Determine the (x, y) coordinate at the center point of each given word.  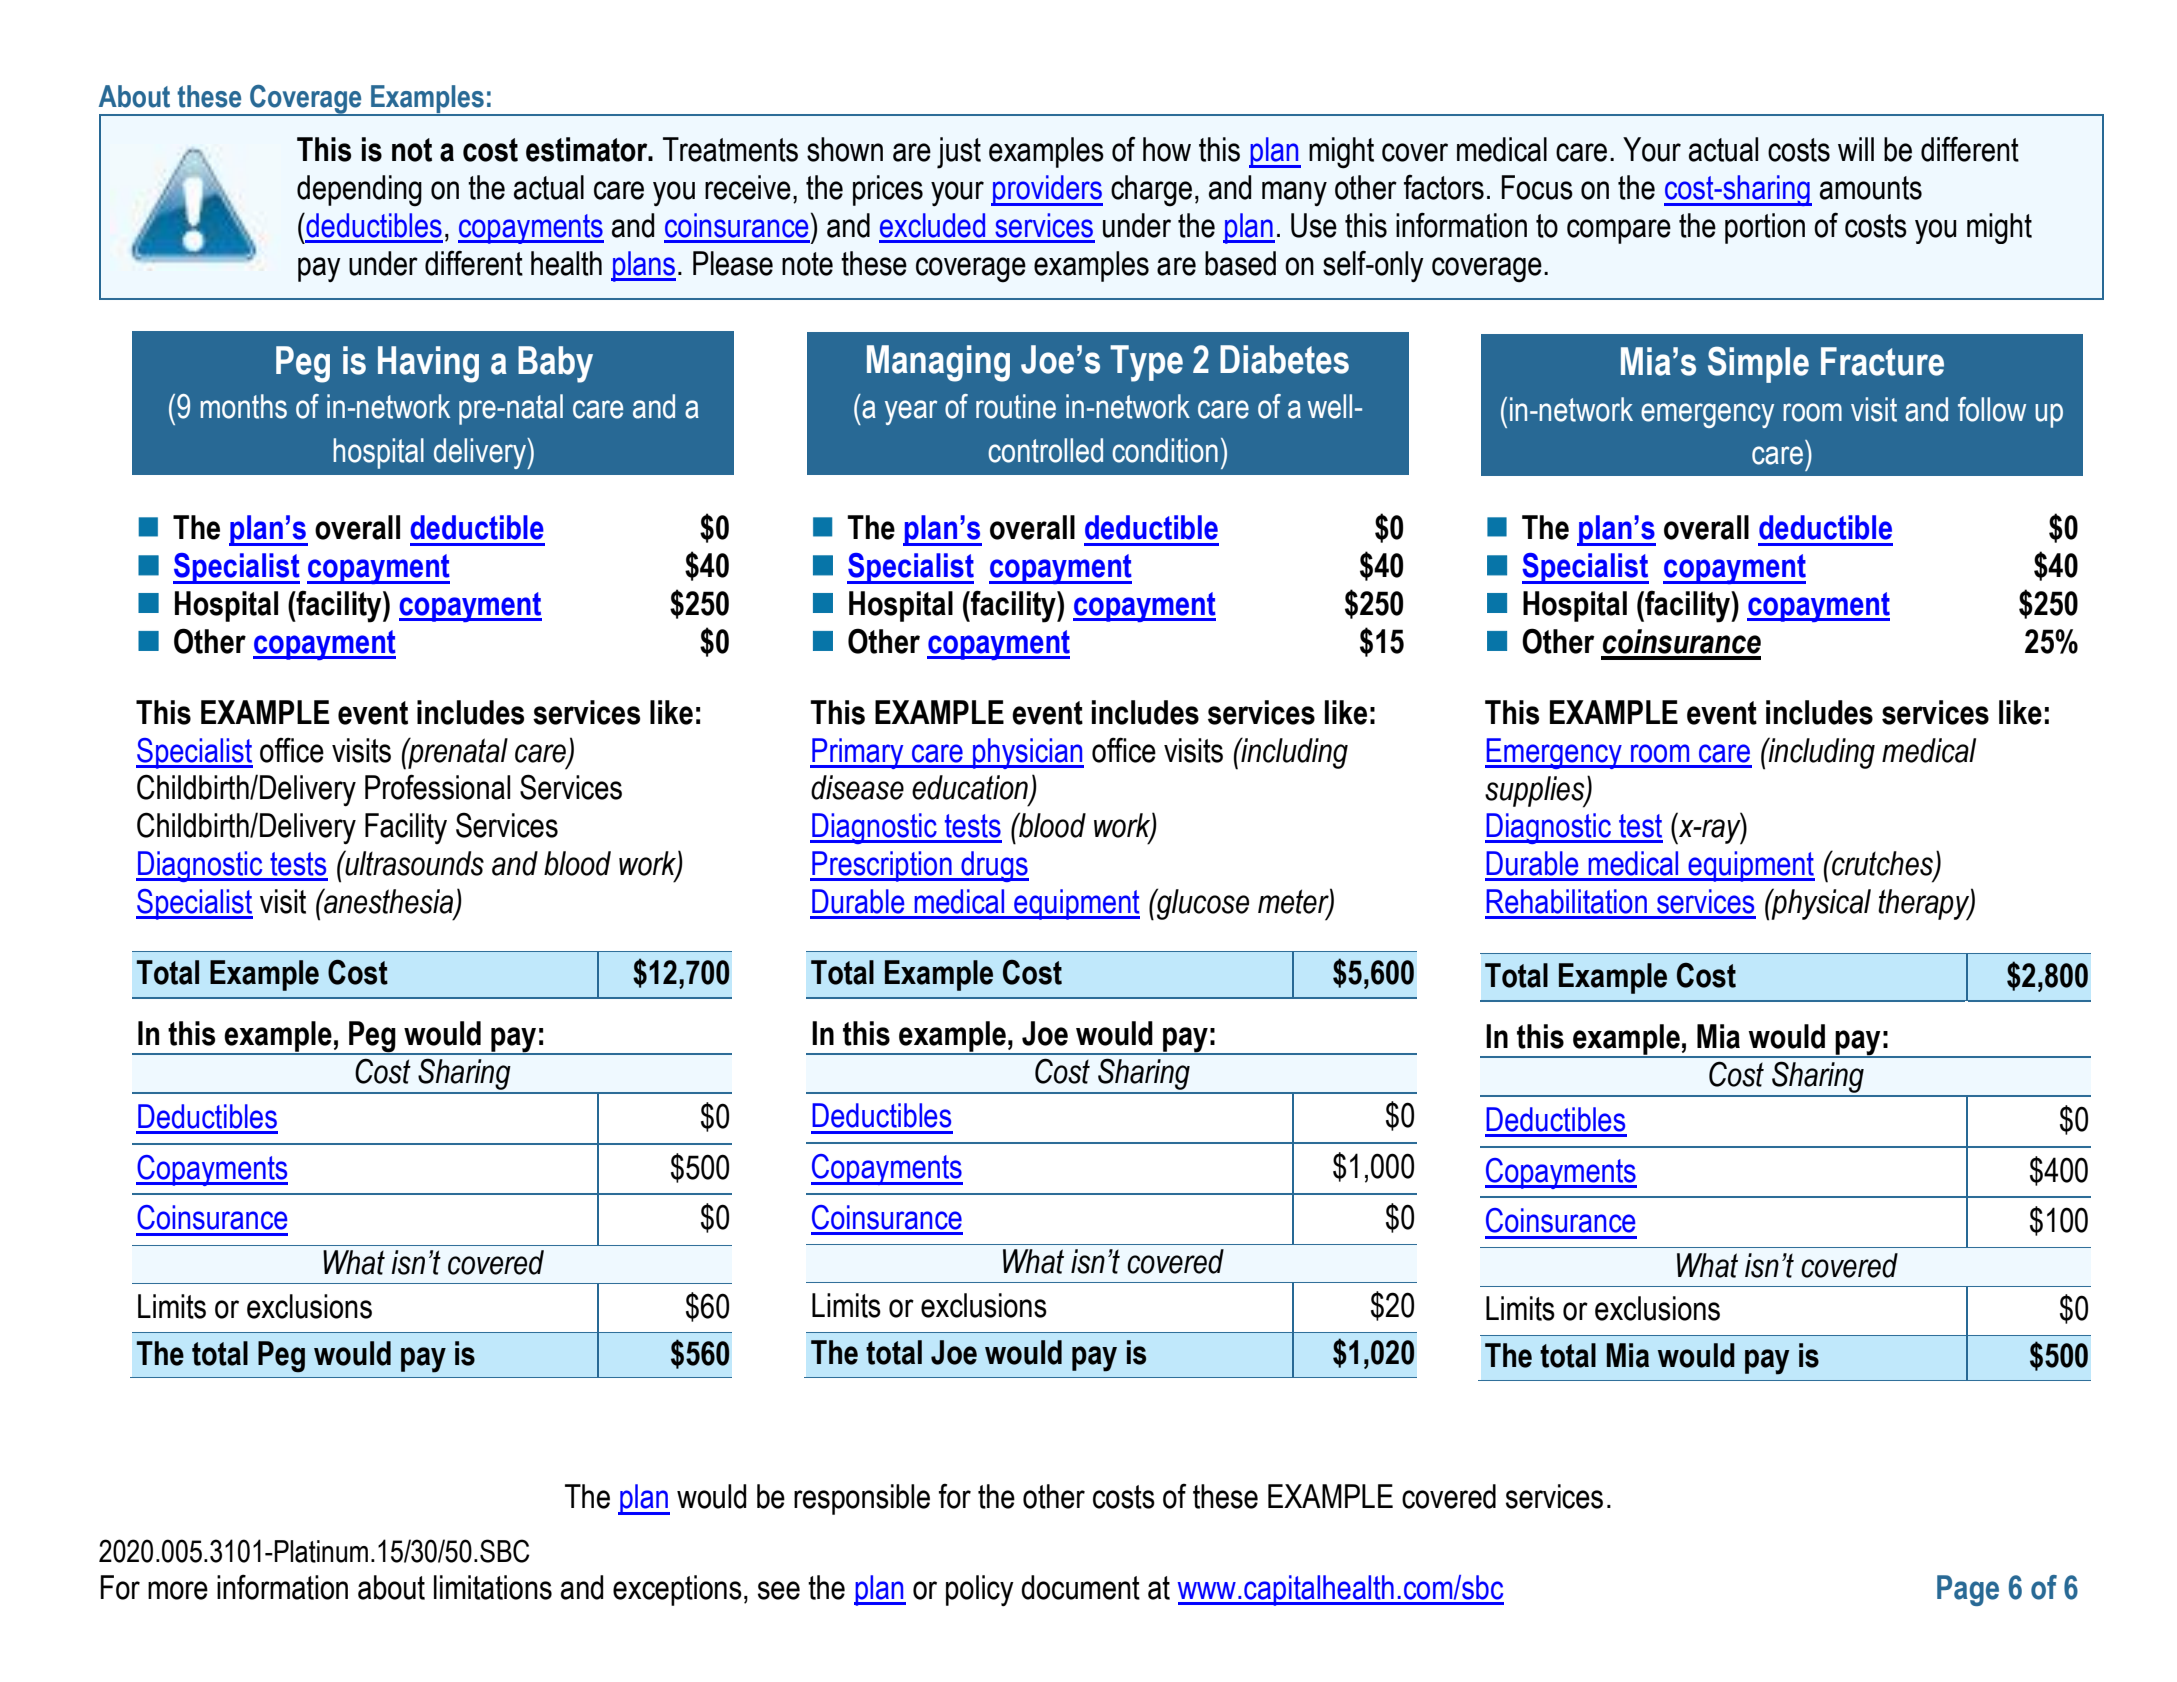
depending (359, 191)
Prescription (882, 866)
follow (1992, 409)
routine (1016, 406)
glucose (1202, 904)
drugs (994, 866)
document (1080, 1587)
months (244, 406)
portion (1765, 228)
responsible (862, 1499)
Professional (437, 787)
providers (1047, 190)
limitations (493, 1587)
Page (1968, 1590)
